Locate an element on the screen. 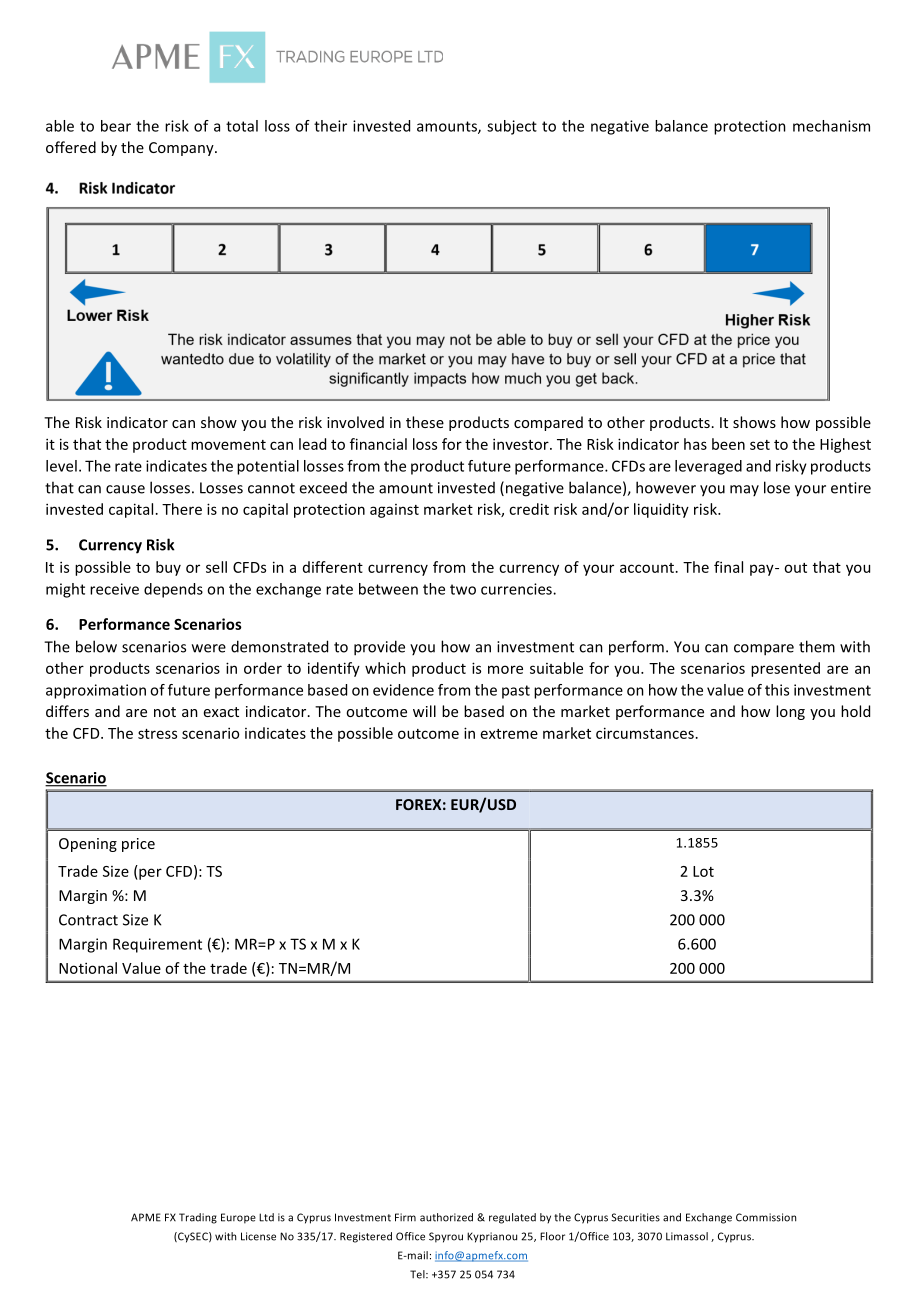  mechanism is located at coordinates (831, 126).
